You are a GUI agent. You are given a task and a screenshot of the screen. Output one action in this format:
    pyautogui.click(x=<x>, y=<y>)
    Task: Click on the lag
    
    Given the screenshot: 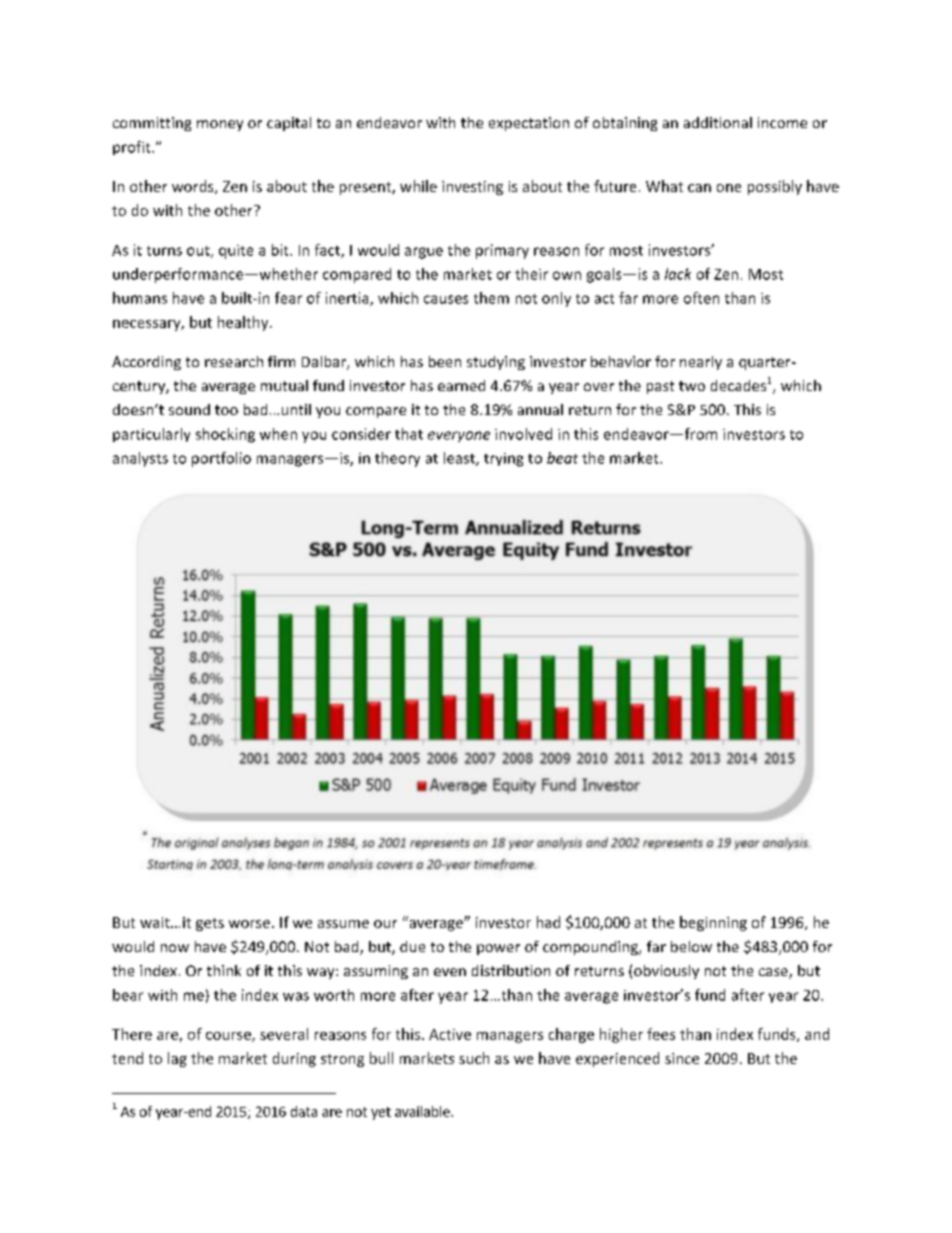 What is the action you would take?
    pyautogui.click(x=177, y=1059)
